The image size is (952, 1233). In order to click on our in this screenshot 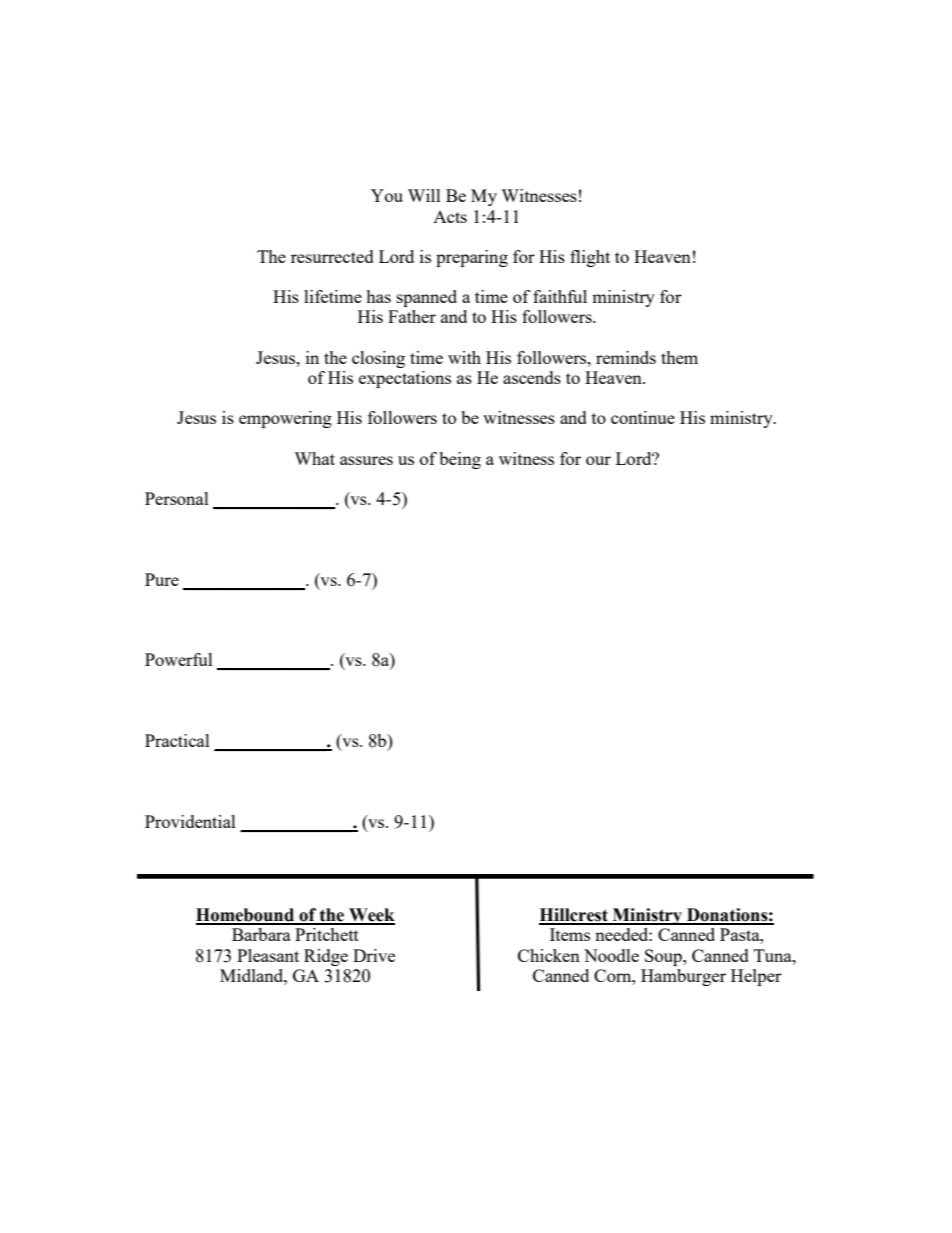, I will do `click(598, 460)`.
